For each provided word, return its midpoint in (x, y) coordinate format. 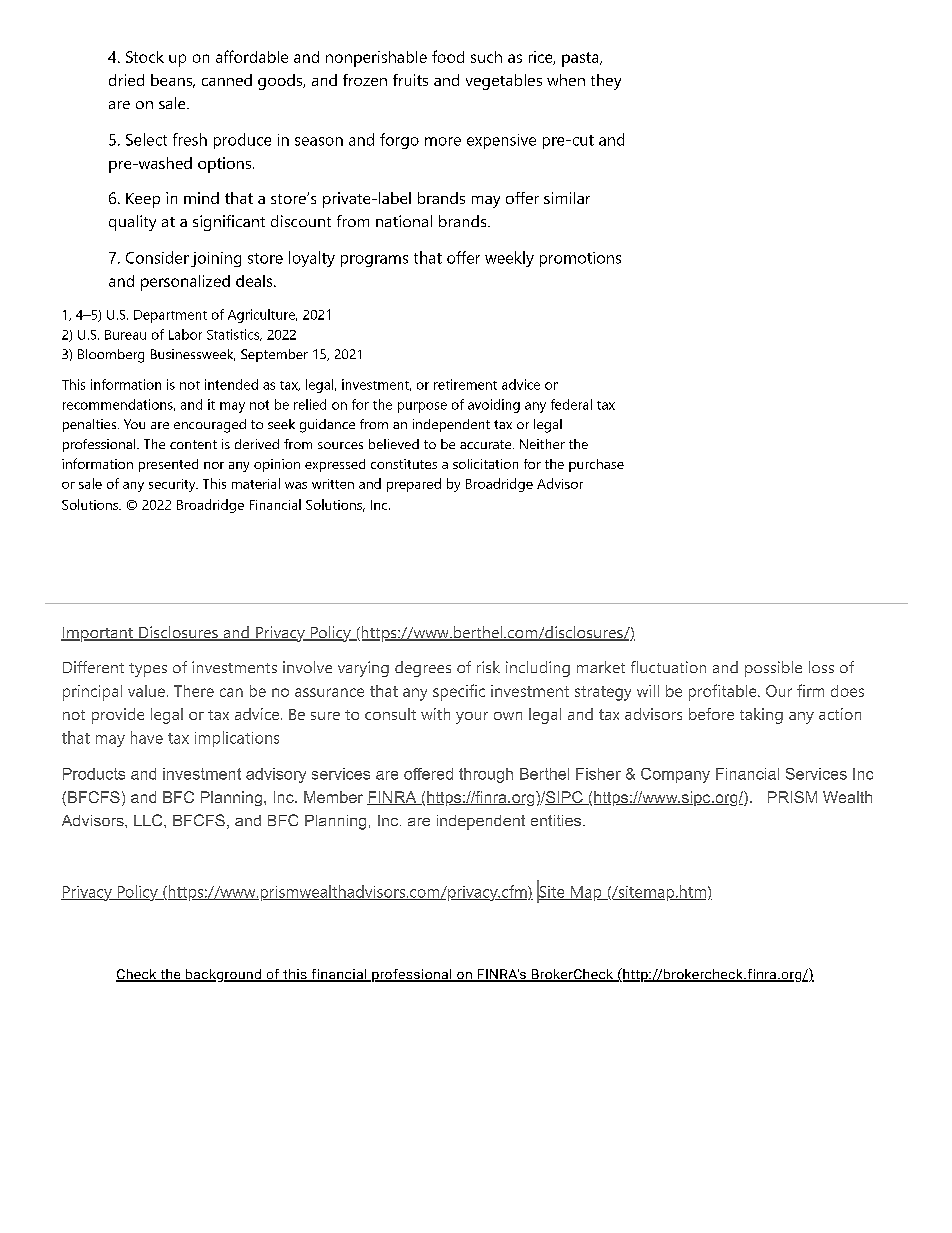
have (147, 737)
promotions (580, 259)
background (223, 975)
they (606, 82)
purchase (596, 465)
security (173, 485)
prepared (414, 485)
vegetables (504, 82)
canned (227, 80)
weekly (509, 259)
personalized (185, 283)
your (472, 718)
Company (675, 775)
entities (556, 820)
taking (761, 716)
